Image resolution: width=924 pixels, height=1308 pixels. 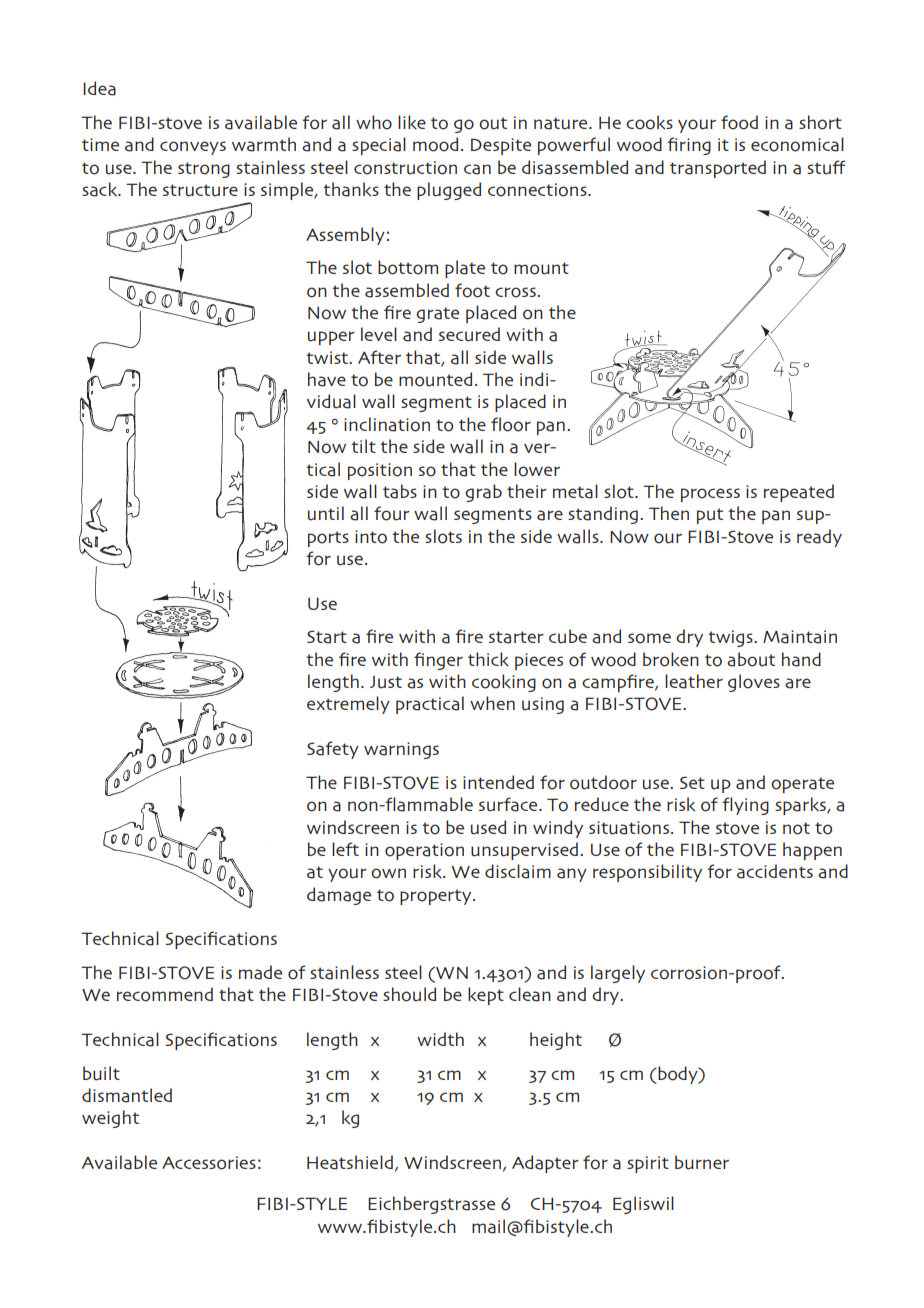 I want to click on conveys, so click(x=193, y=148).
